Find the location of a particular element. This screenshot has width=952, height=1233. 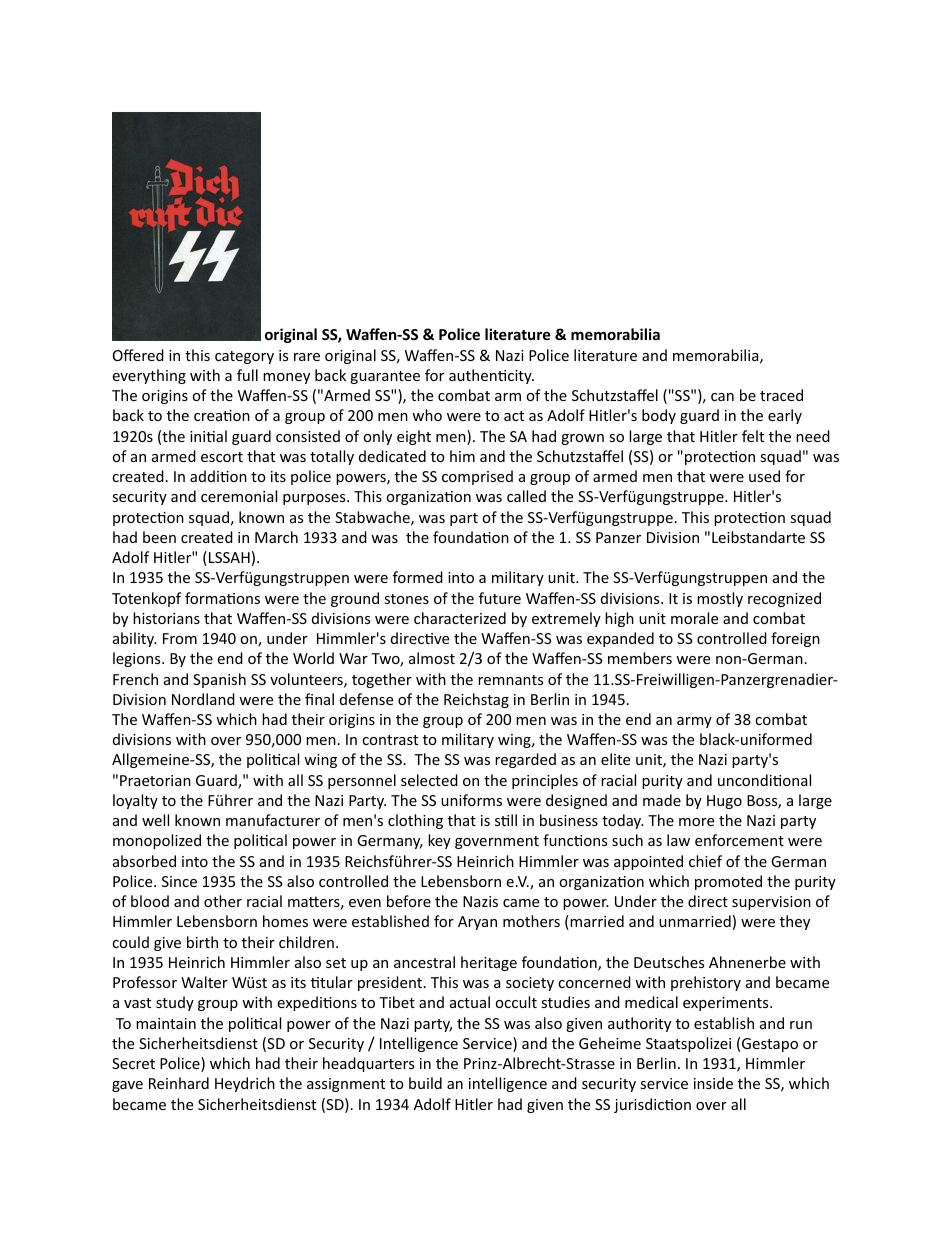

monopolized is located at coordinates (157, 841).
